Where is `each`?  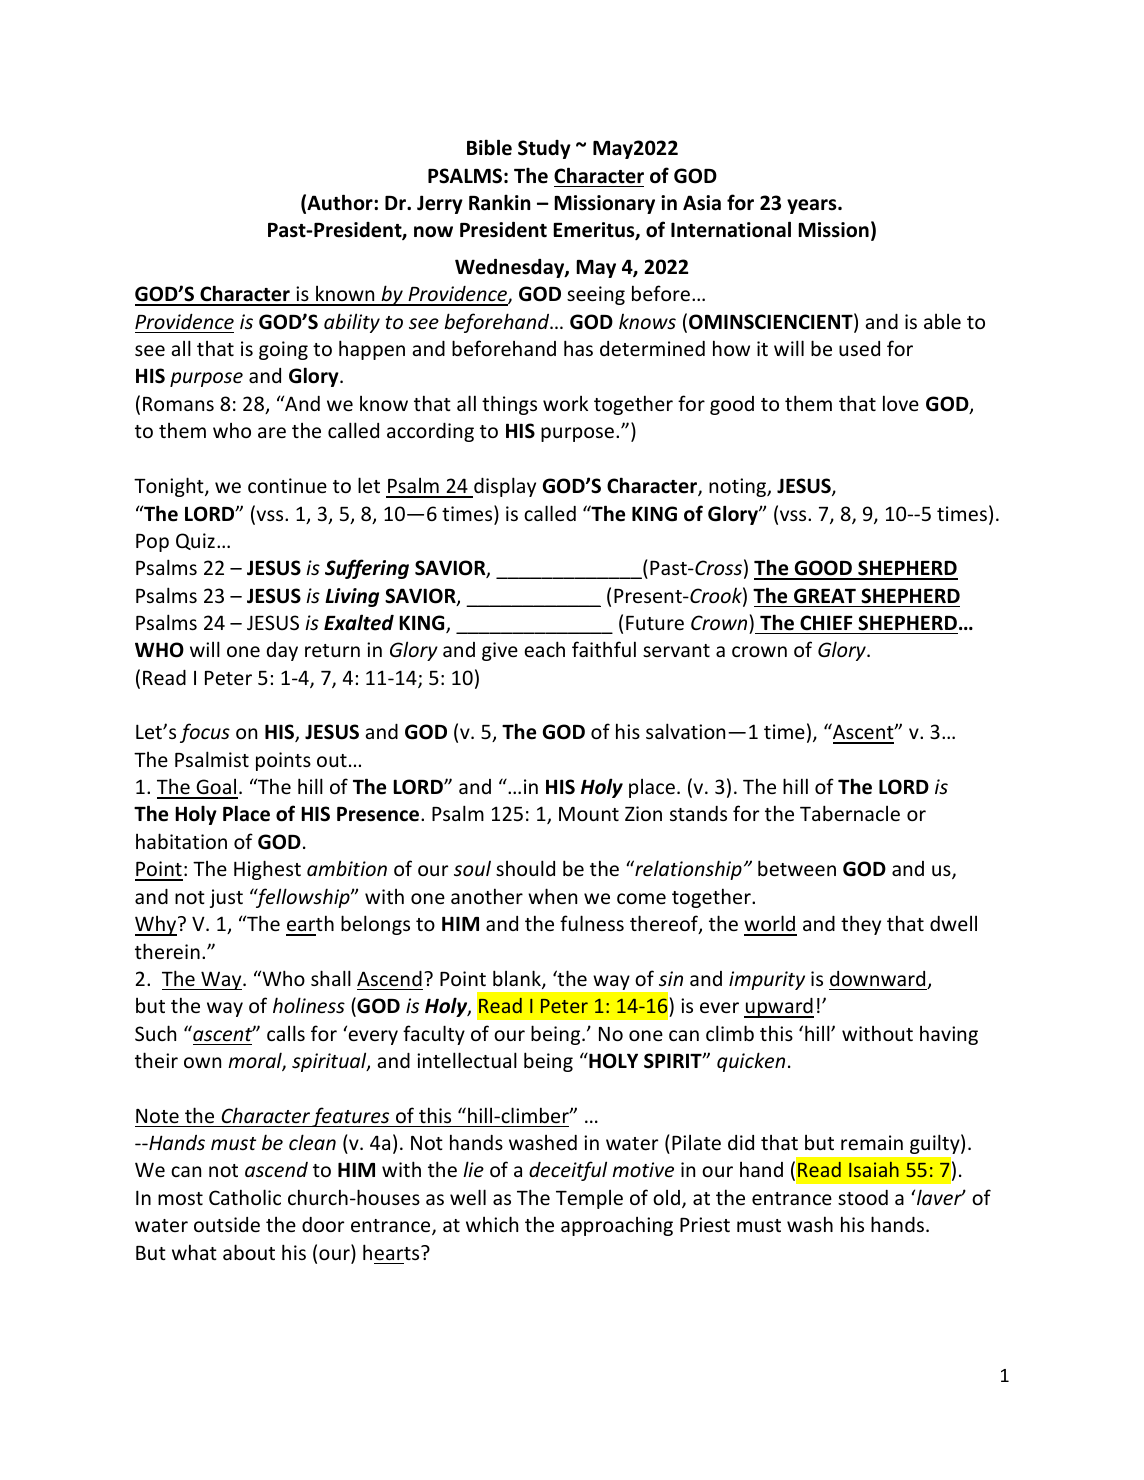 each is located at coordinates (544, 649).
